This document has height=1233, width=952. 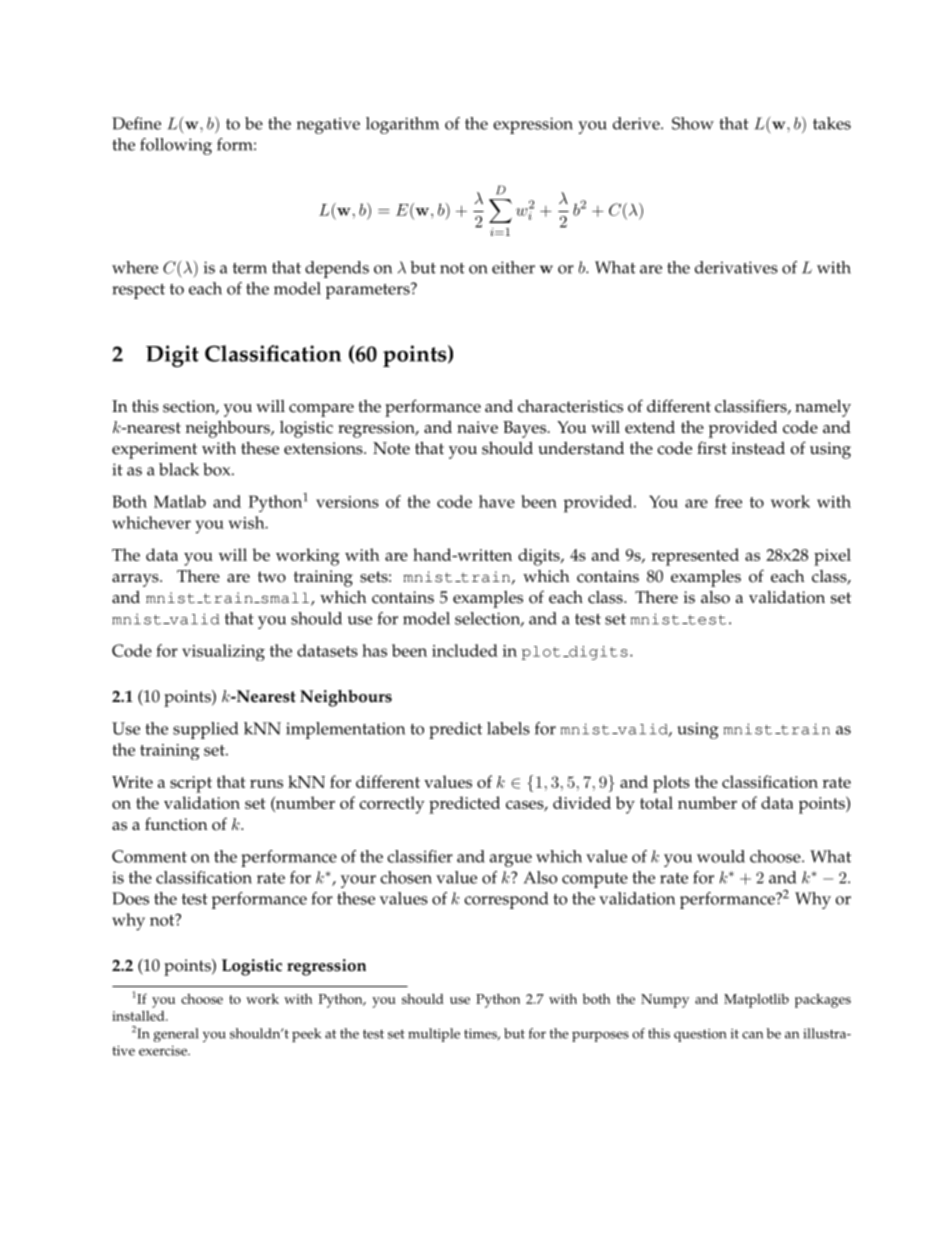 What do you see at coordinates (272, 577) in the document?
I see `two` at bounding box center [272, 577].
